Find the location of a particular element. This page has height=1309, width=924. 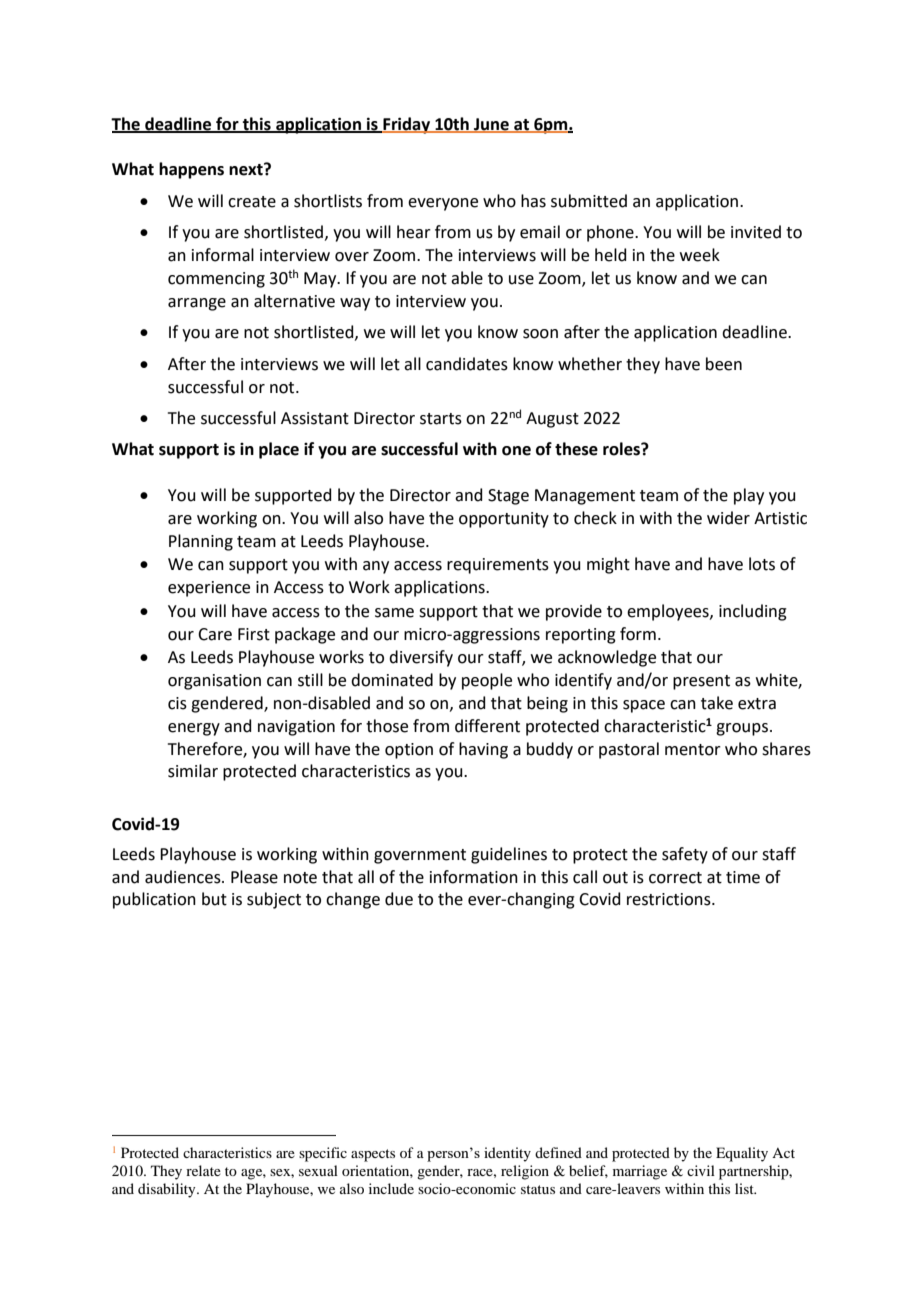

June is located at coordinates (491, 125).
